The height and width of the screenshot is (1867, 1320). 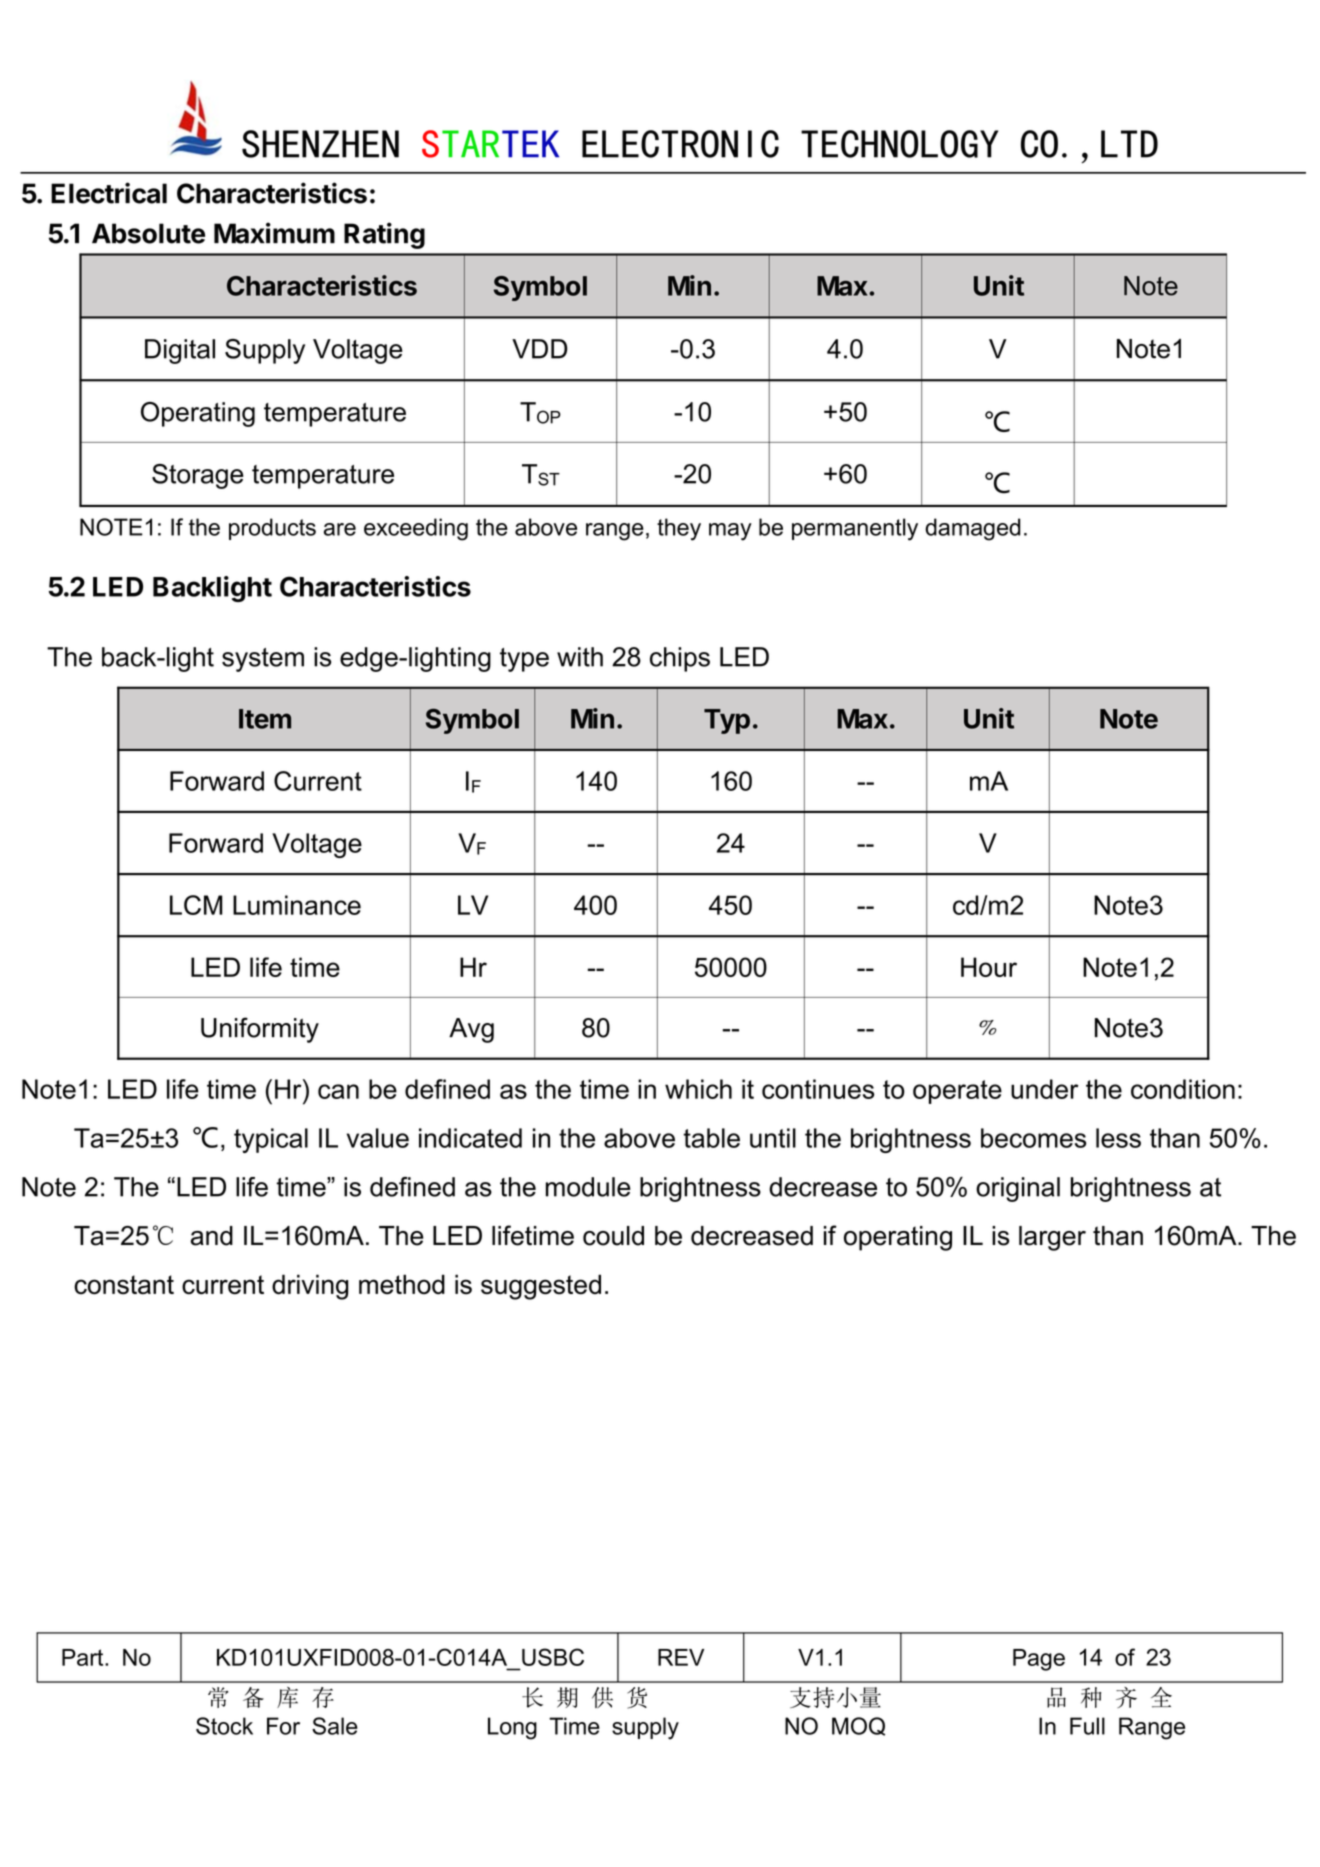 I want to click on damaged, so click(x=972, y=529).
